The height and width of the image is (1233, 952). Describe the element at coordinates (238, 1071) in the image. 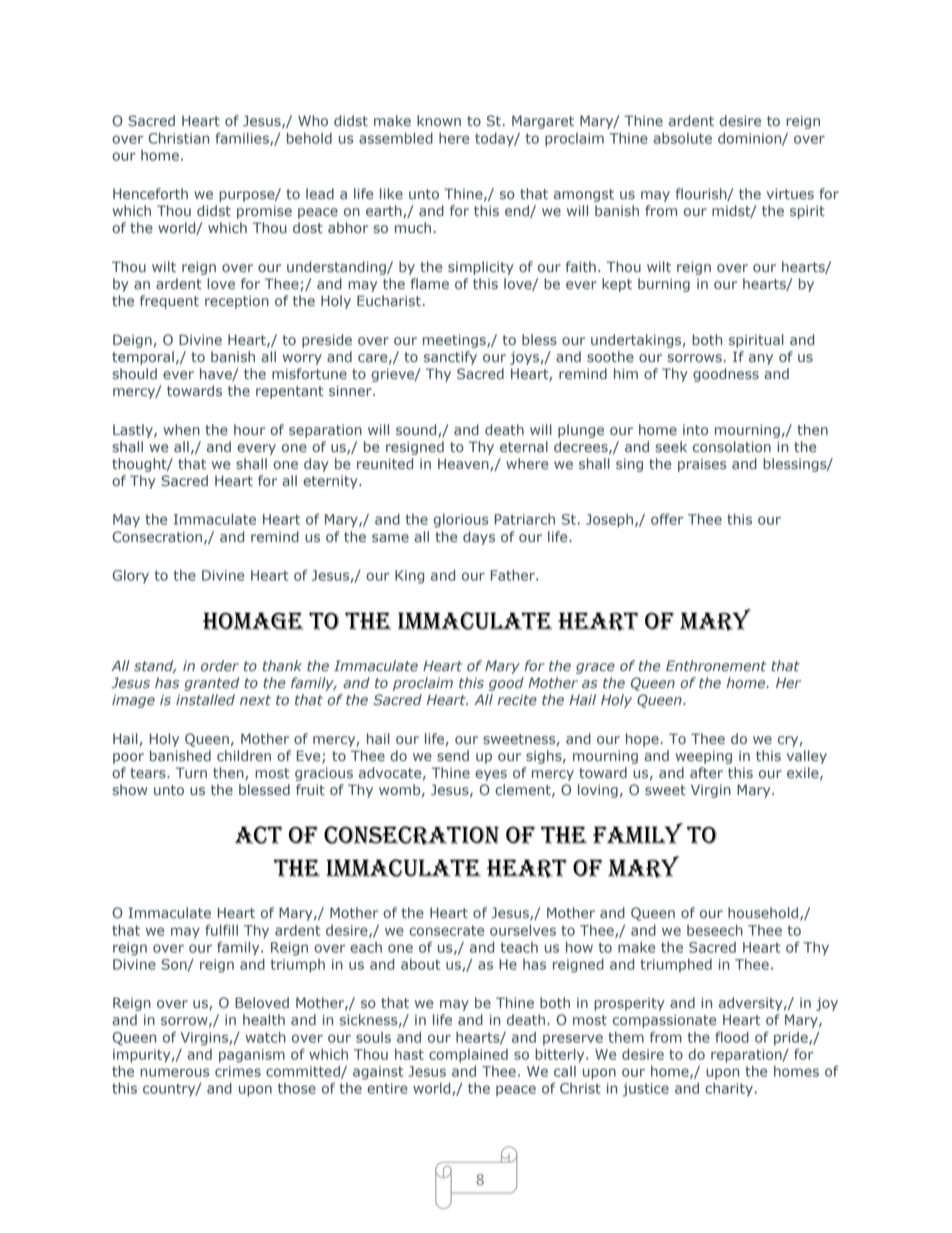

I see `crimes` at that location.
